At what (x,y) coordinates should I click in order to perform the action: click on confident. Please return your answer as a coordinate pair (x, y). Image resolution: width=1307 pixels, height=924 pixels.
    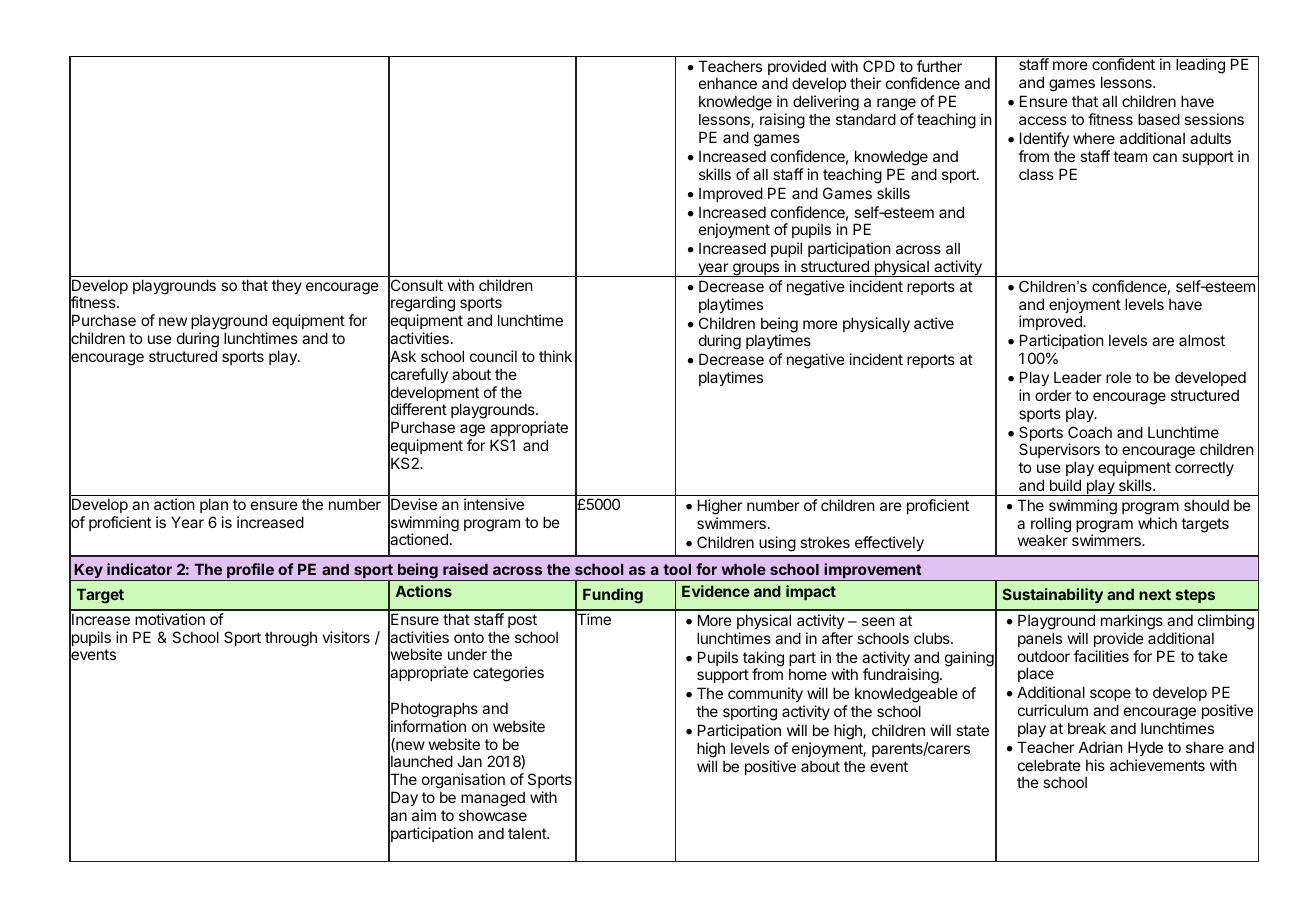
    Looking at the image, I should click on (1123, 64).
